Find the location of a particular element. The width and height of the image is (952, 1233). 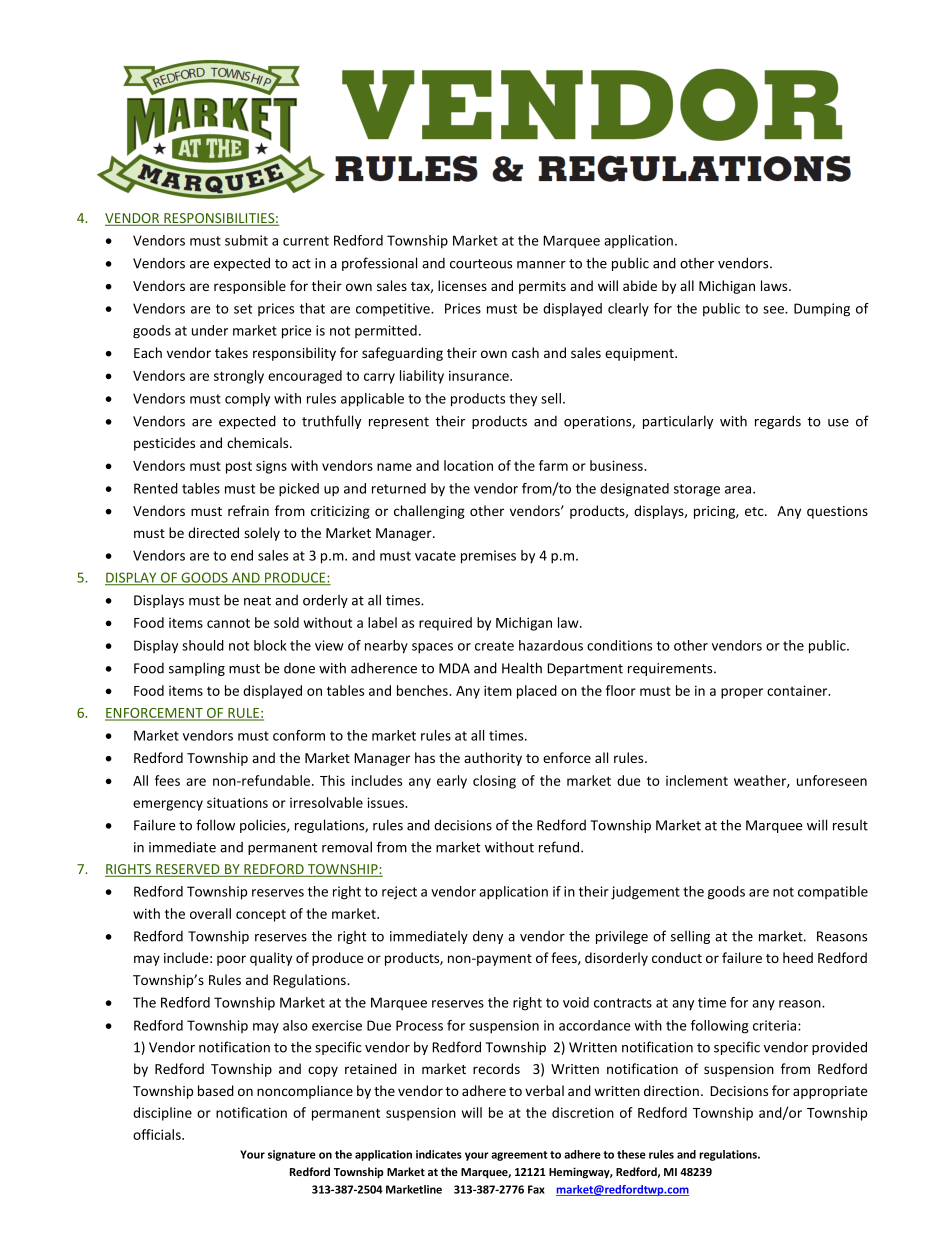

poor is located at coordinates (231, 960).
